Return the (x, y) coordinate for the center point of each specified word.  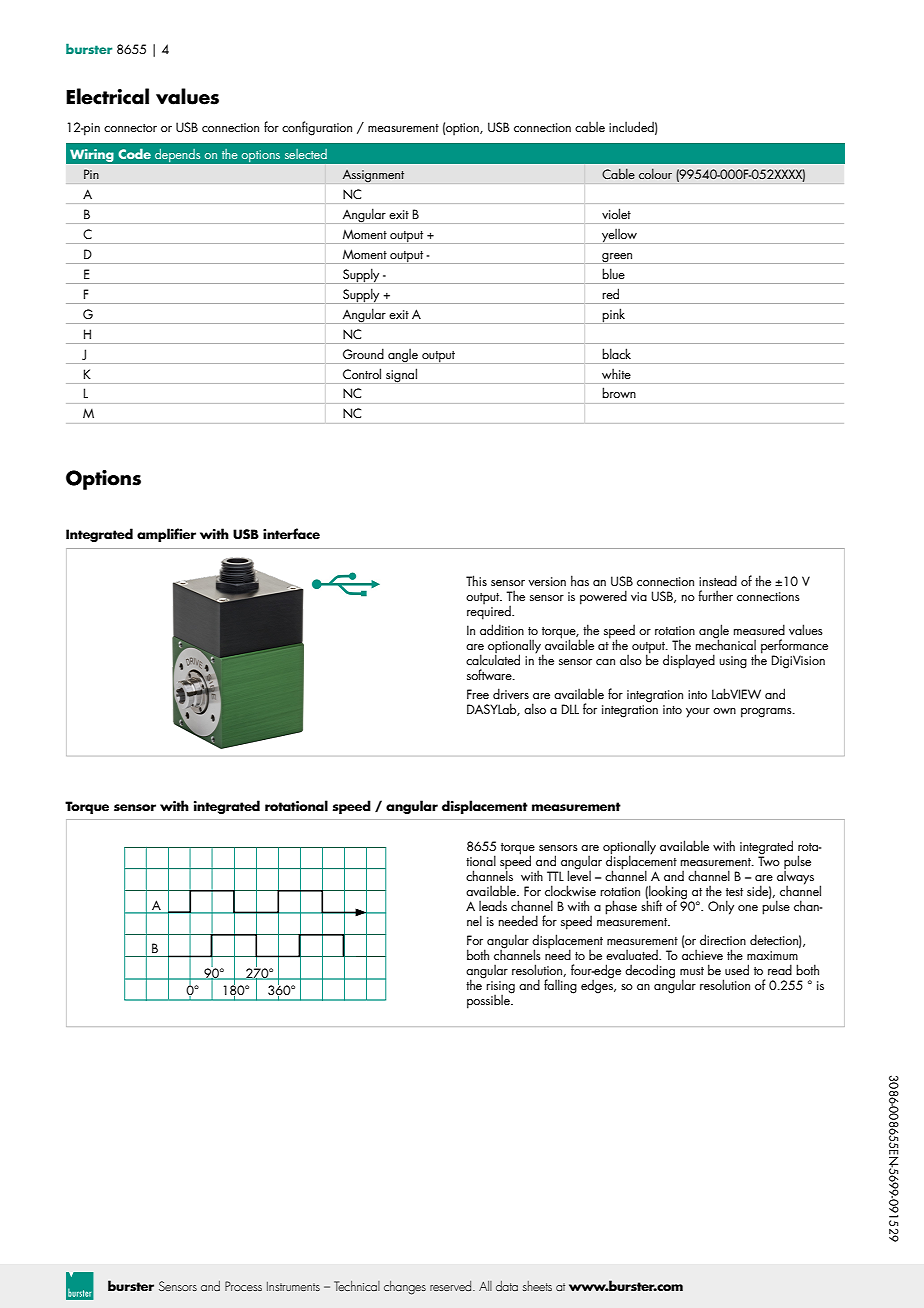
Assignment (373, 176)
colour (655, 173)
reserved (452, 1286)
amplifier (166, 535)
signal (401, 375)
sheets (537, 1286)
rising (500, 988)
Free (478, 694)
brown (619, 392)
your (698, 713)
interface (291, 533)
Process (243, 1286)
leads (493, 905)
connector (130, 128)
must (692, 971)
